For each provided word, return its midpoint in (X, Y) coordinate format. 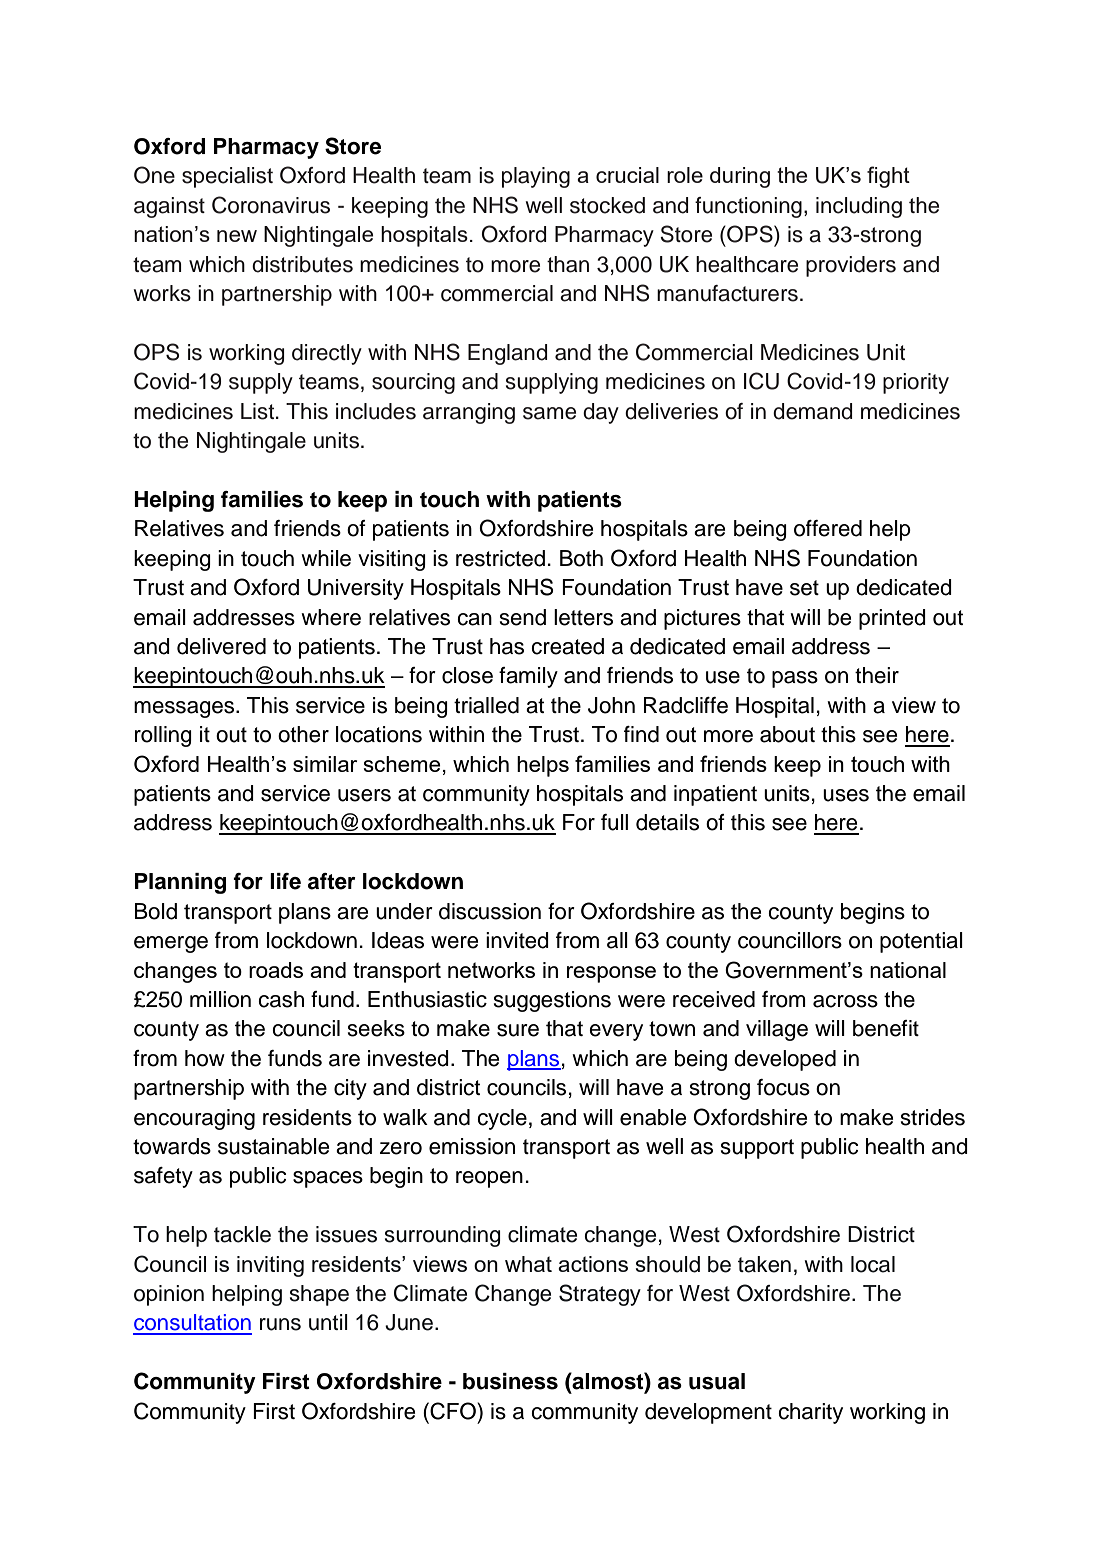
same (549, 413)
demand (812, 411)
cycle (502, 1119)
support (757, 1149)
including (859, 207)
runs (280, 1324)
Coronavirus (271, 205)
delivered (221, 646)
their (877, 675)
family (528, 677)
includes (376, 411)
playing (536, 177)
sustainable (273, 1146)
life (285, 881)
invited (517, 940)
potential (921, 942)
